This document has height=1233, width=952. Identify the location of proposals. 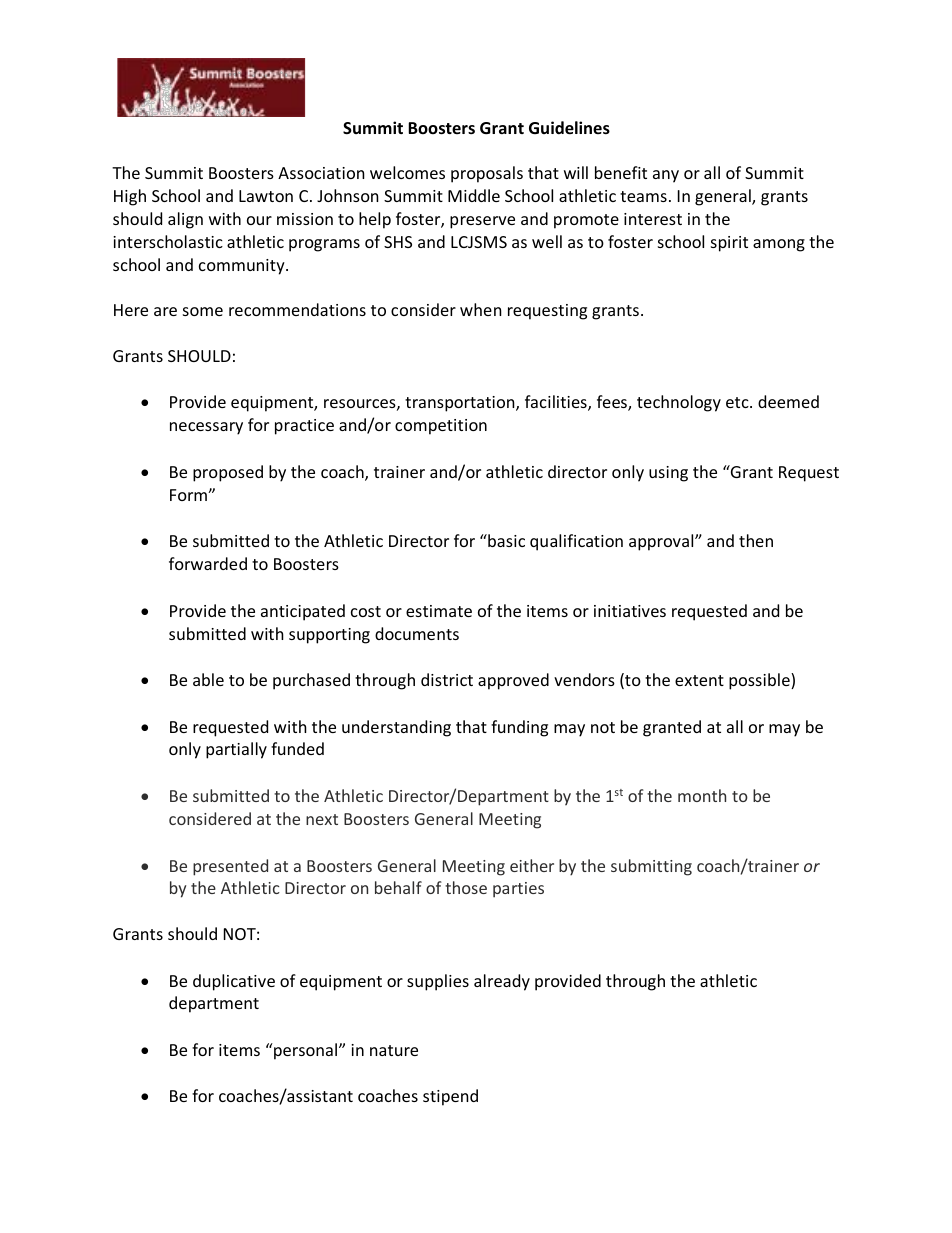
(487, 174).
